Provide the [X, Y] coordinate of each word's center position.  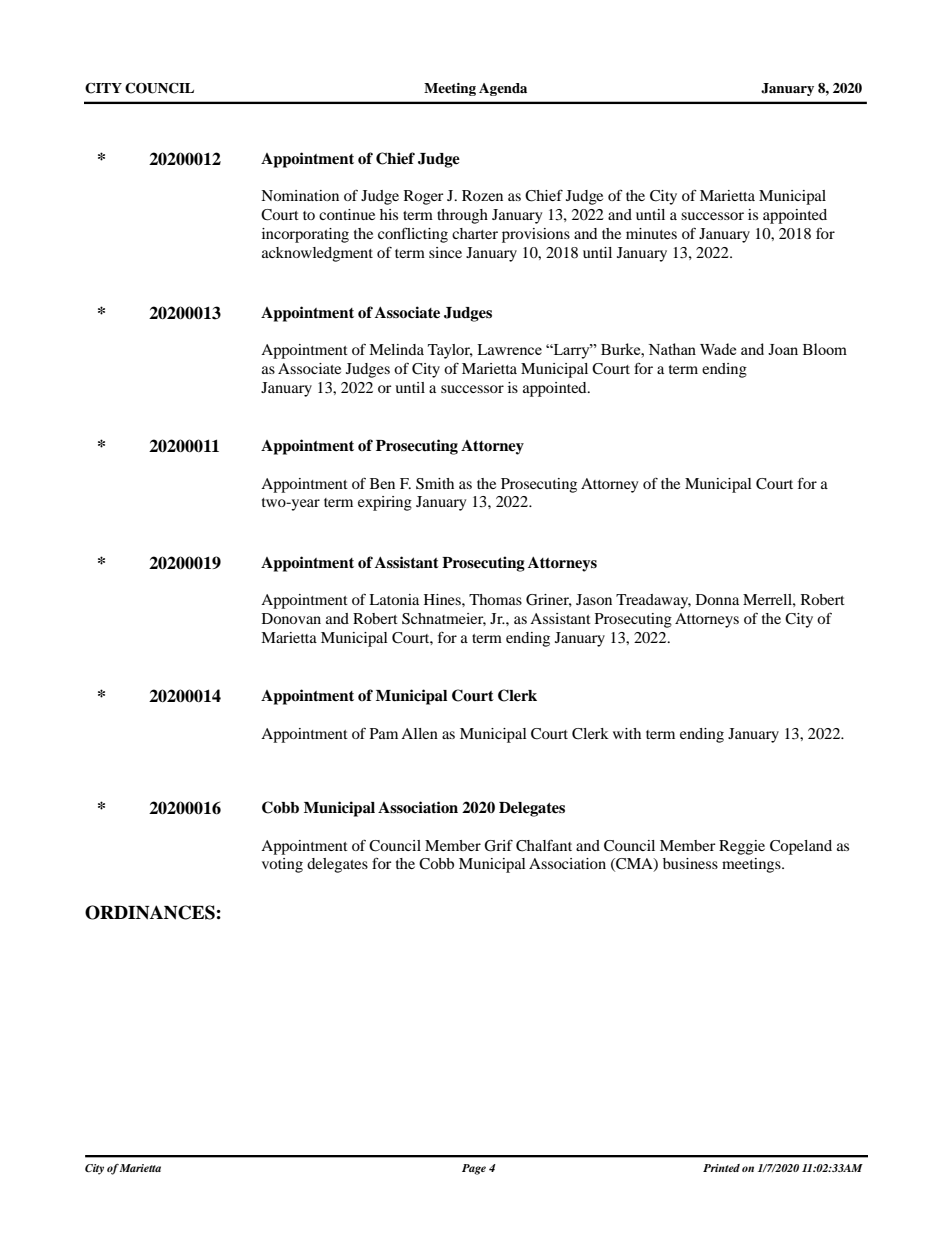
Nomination [300, 195]
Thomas [495, 599]
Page [474, 1169]
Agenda [503, 89]
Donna [717, 599]
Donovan [291, 618]
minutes [651, 233]
